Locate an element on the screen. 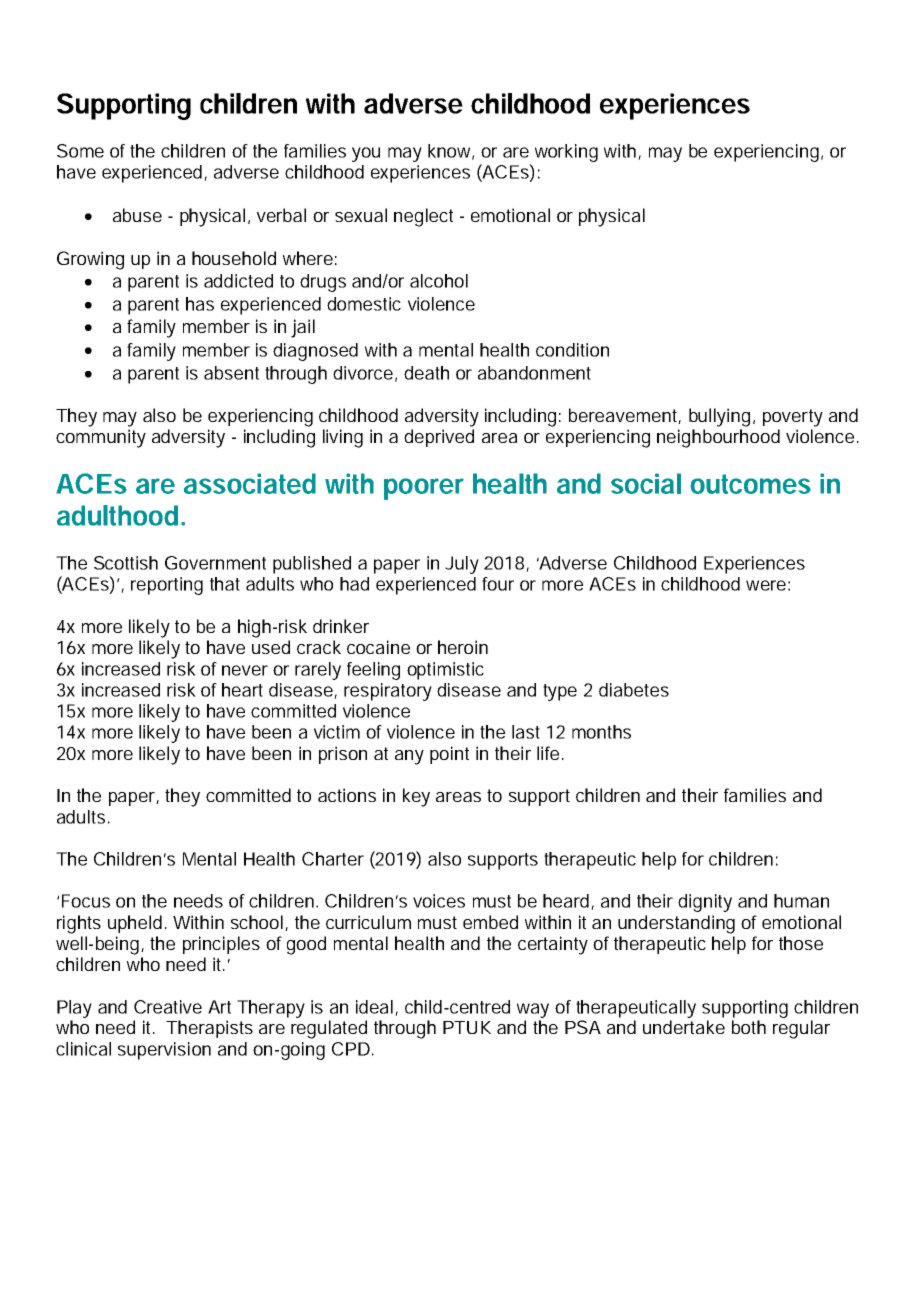  abuse is located at coordinates (137, 215).
